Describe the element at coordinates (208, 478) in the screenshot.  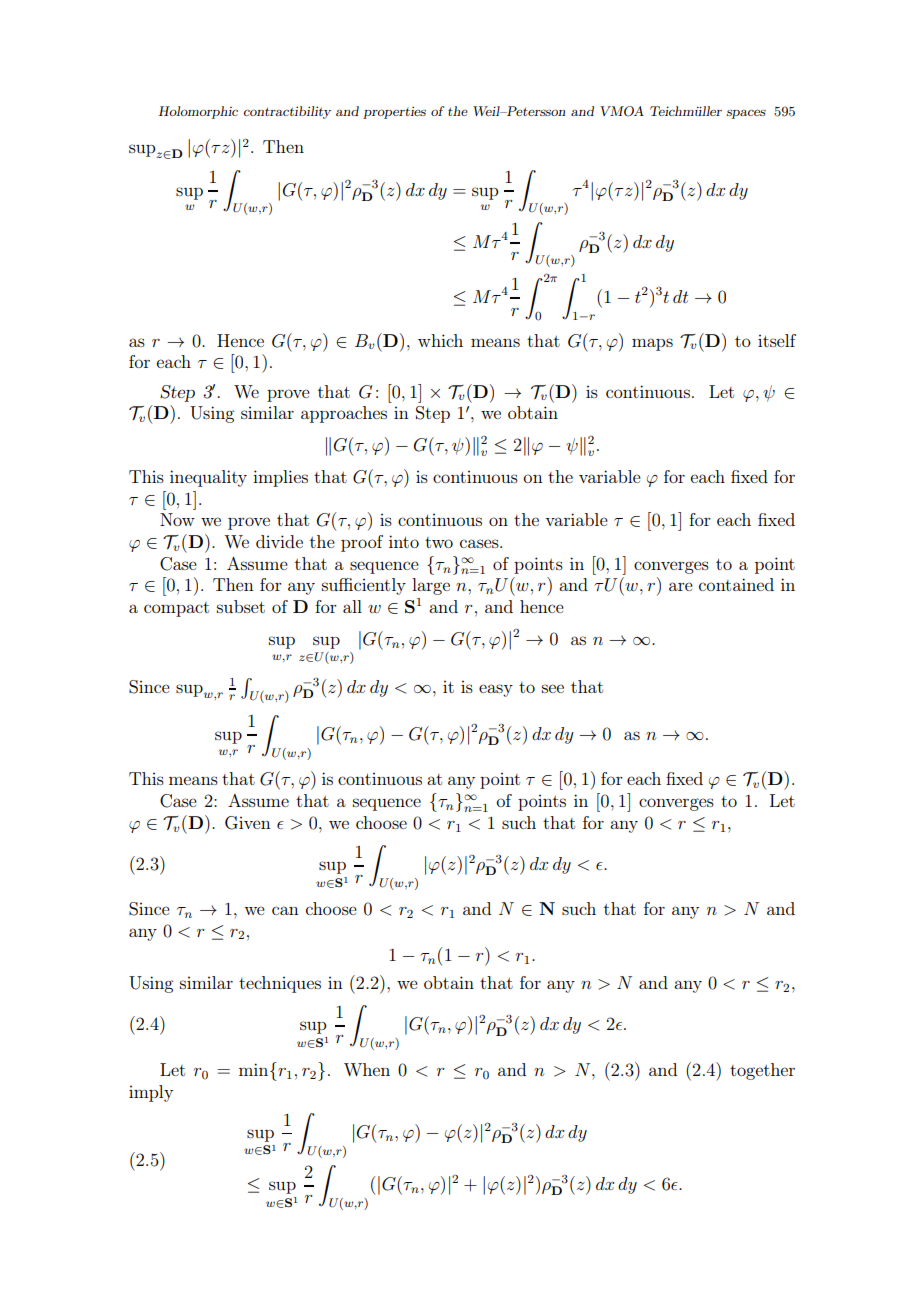
I see `inequality` at that location.
